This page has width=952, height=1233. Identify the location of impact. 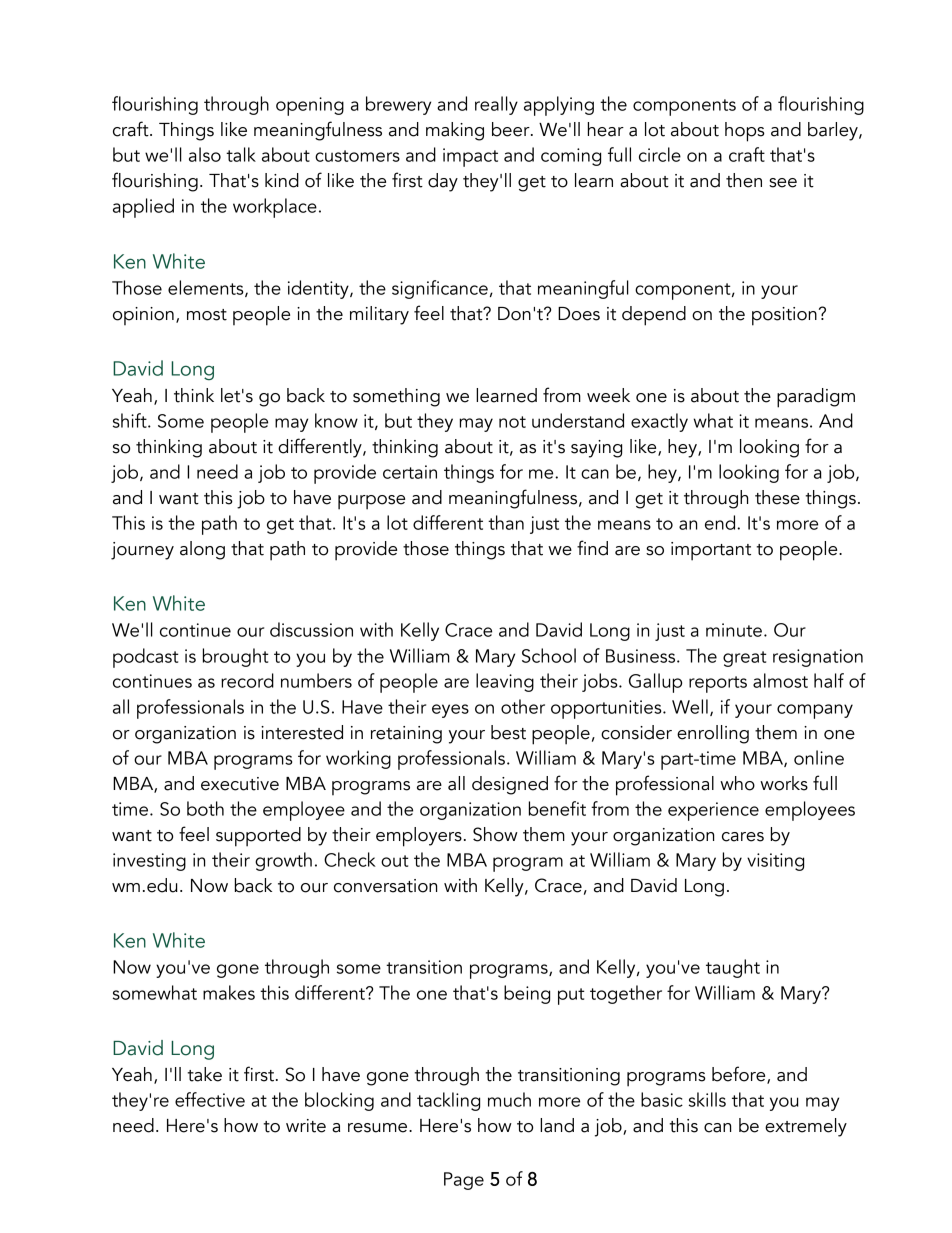
(470, 157).
